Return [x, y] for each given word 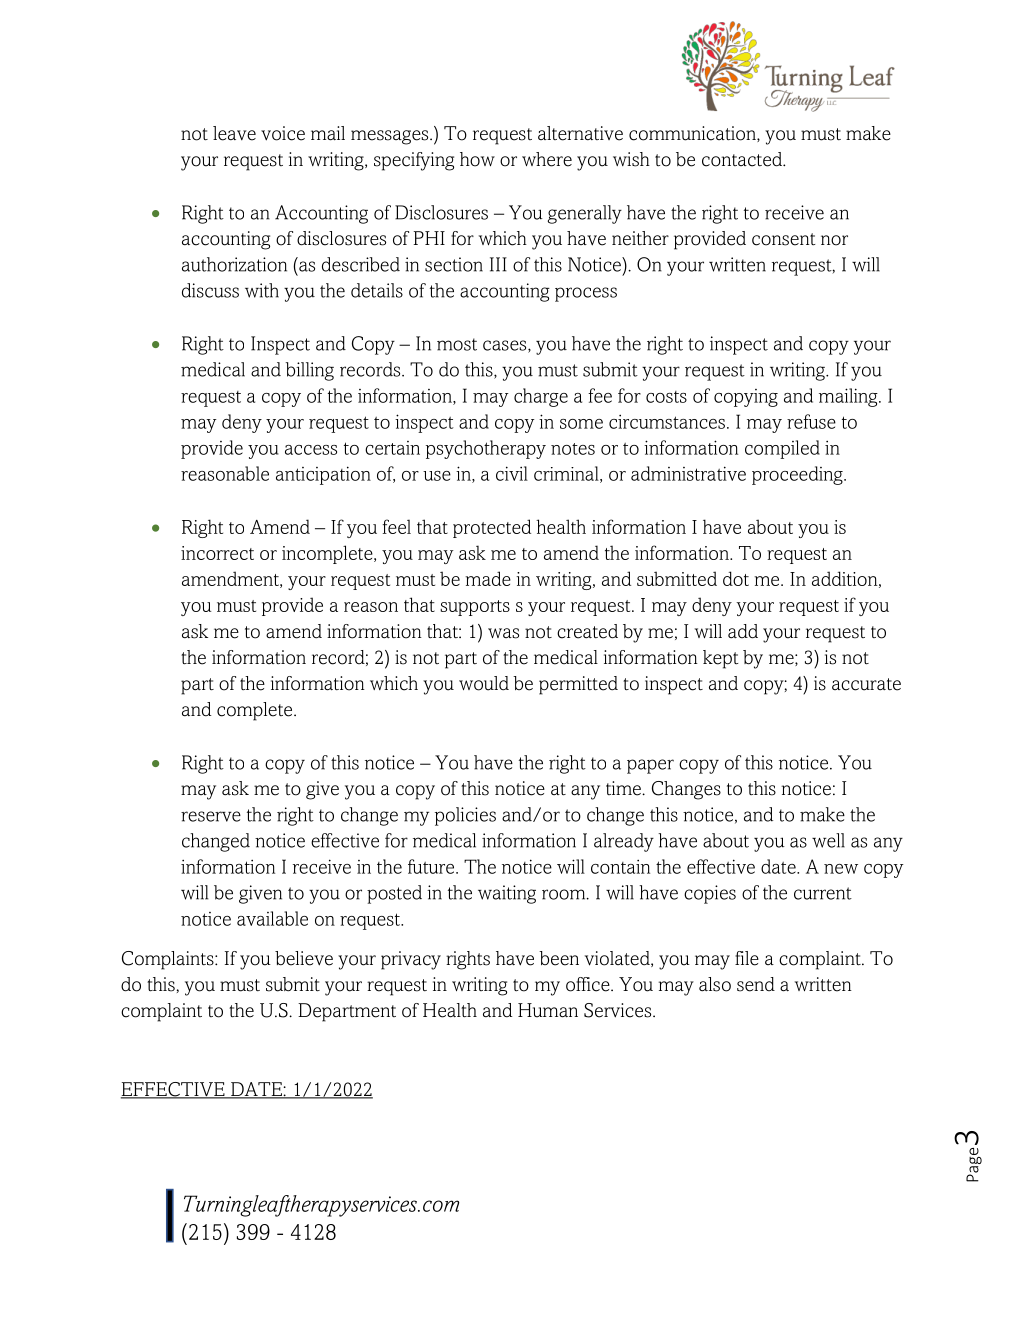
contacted [743, 159]
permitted [578, 685]
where [547, 159]
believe [304, 958]
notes [573, 449]
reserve [211, 816]
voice [283, 133]
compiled [782, 449]
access [311, 450]
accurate [866, 684]
